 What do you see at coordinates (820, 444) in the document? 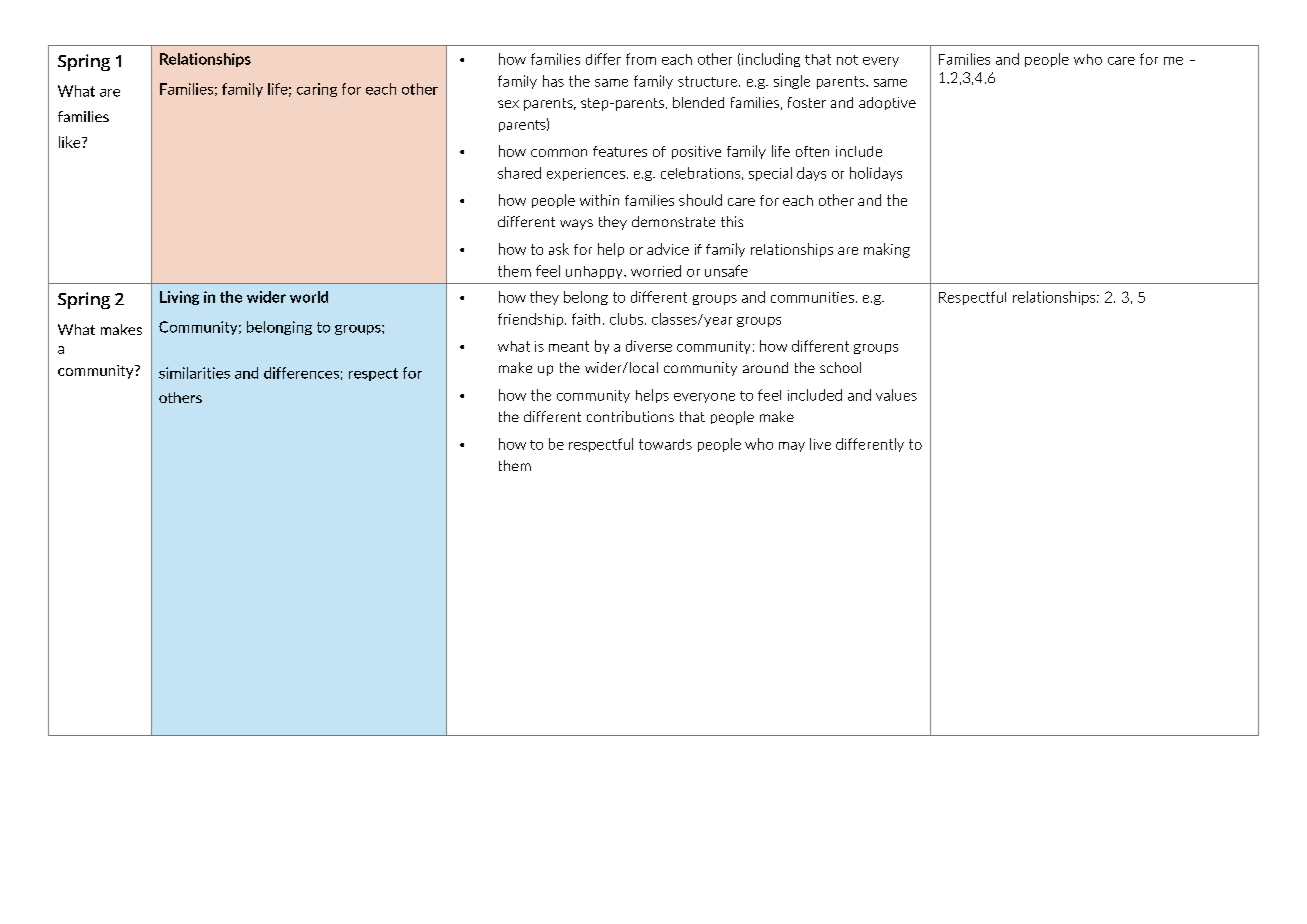
I see `live` at bounding box center [820, 444].
